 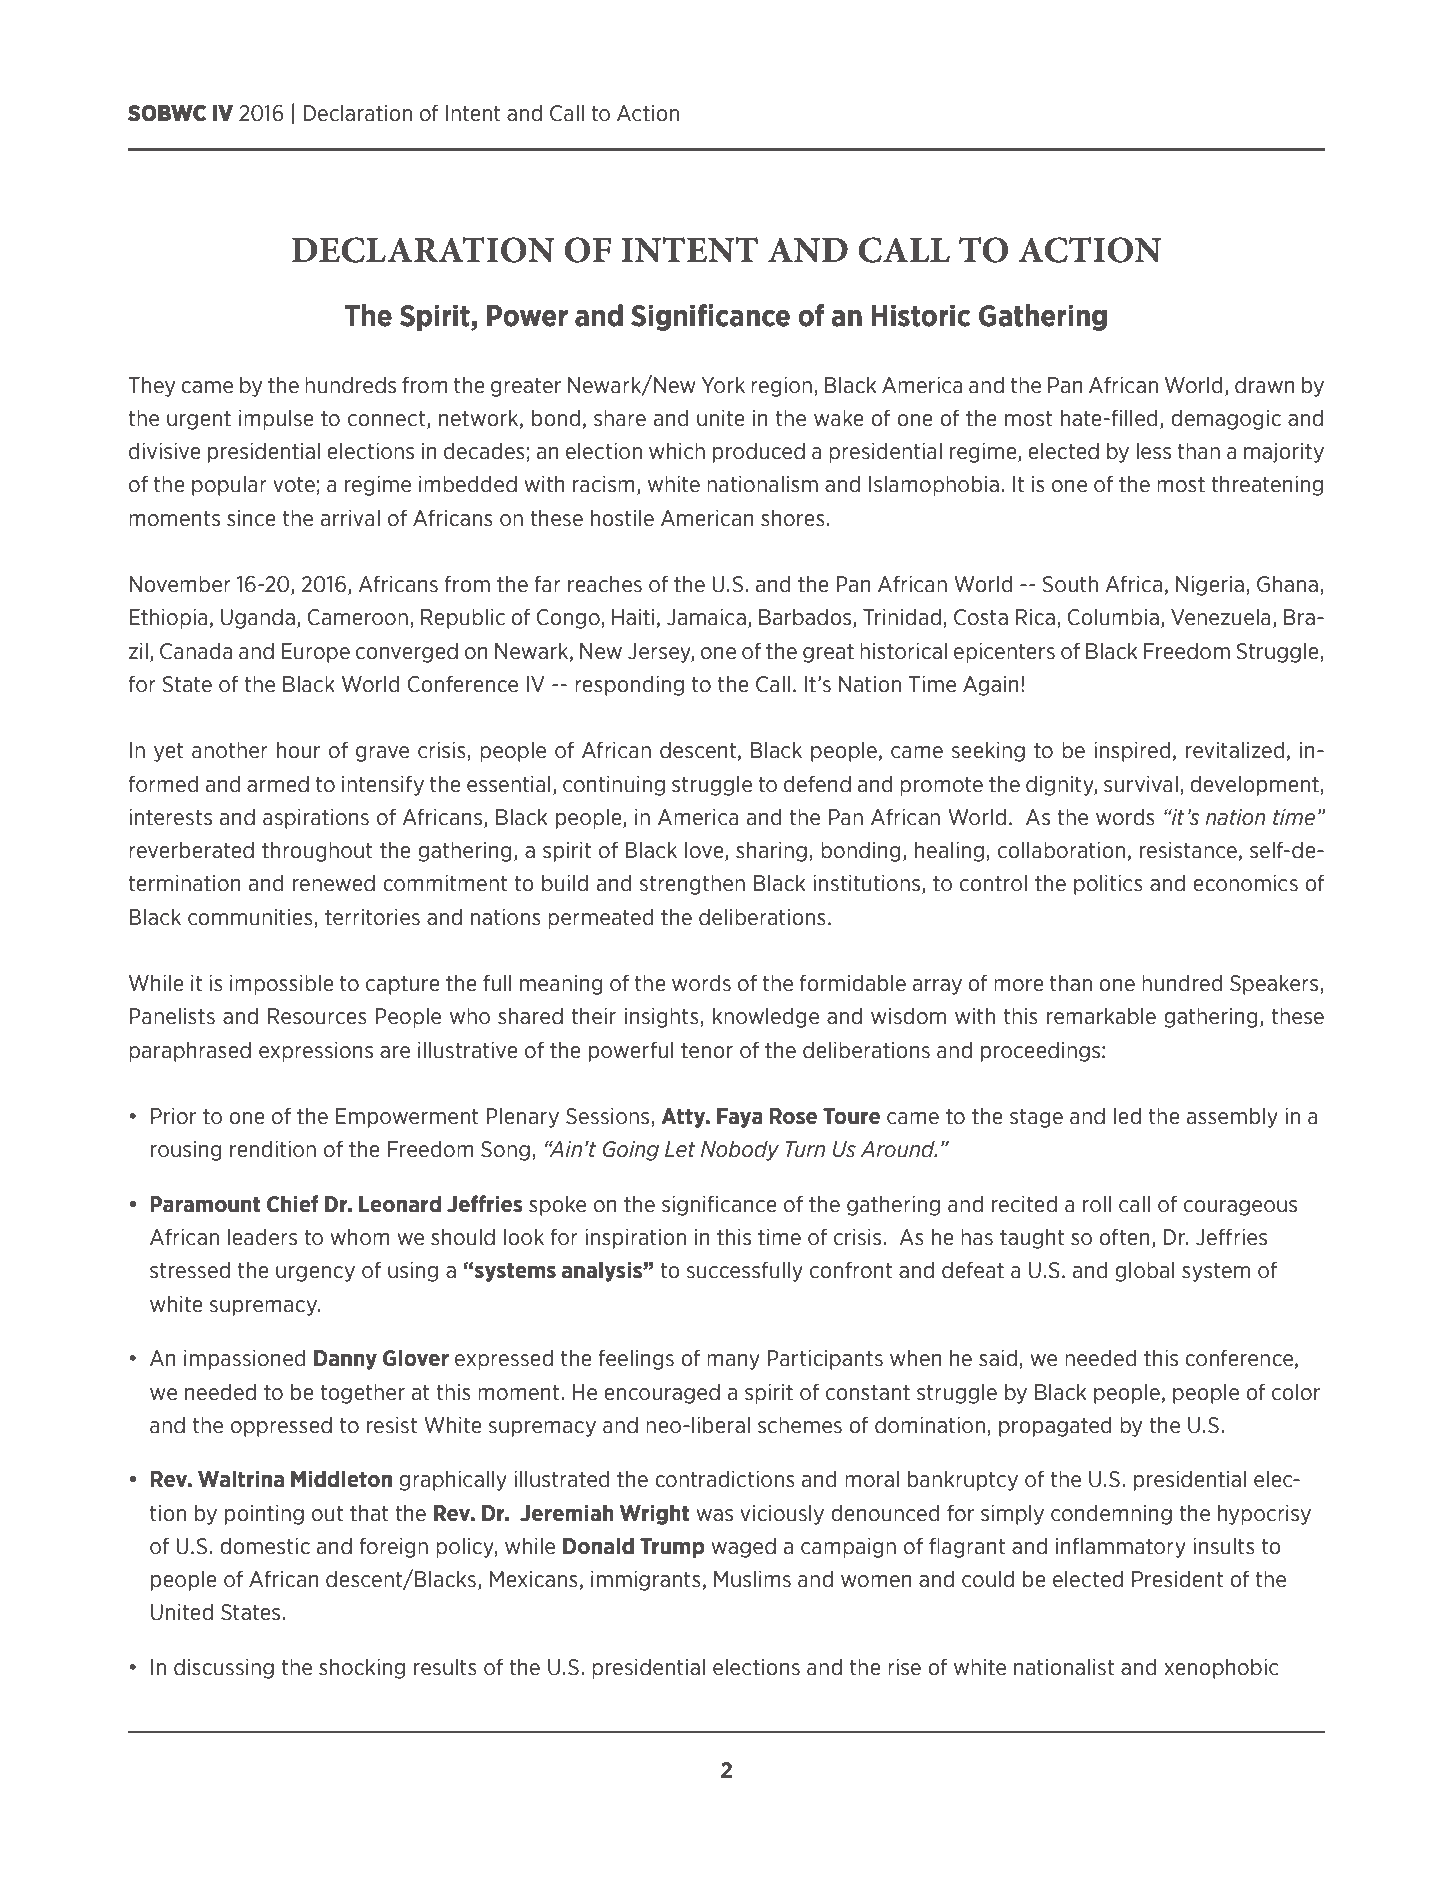 What do you see at coordinates (752, 1579) in the page?
I see `Muslims` at bounding box center [752, 1579].
